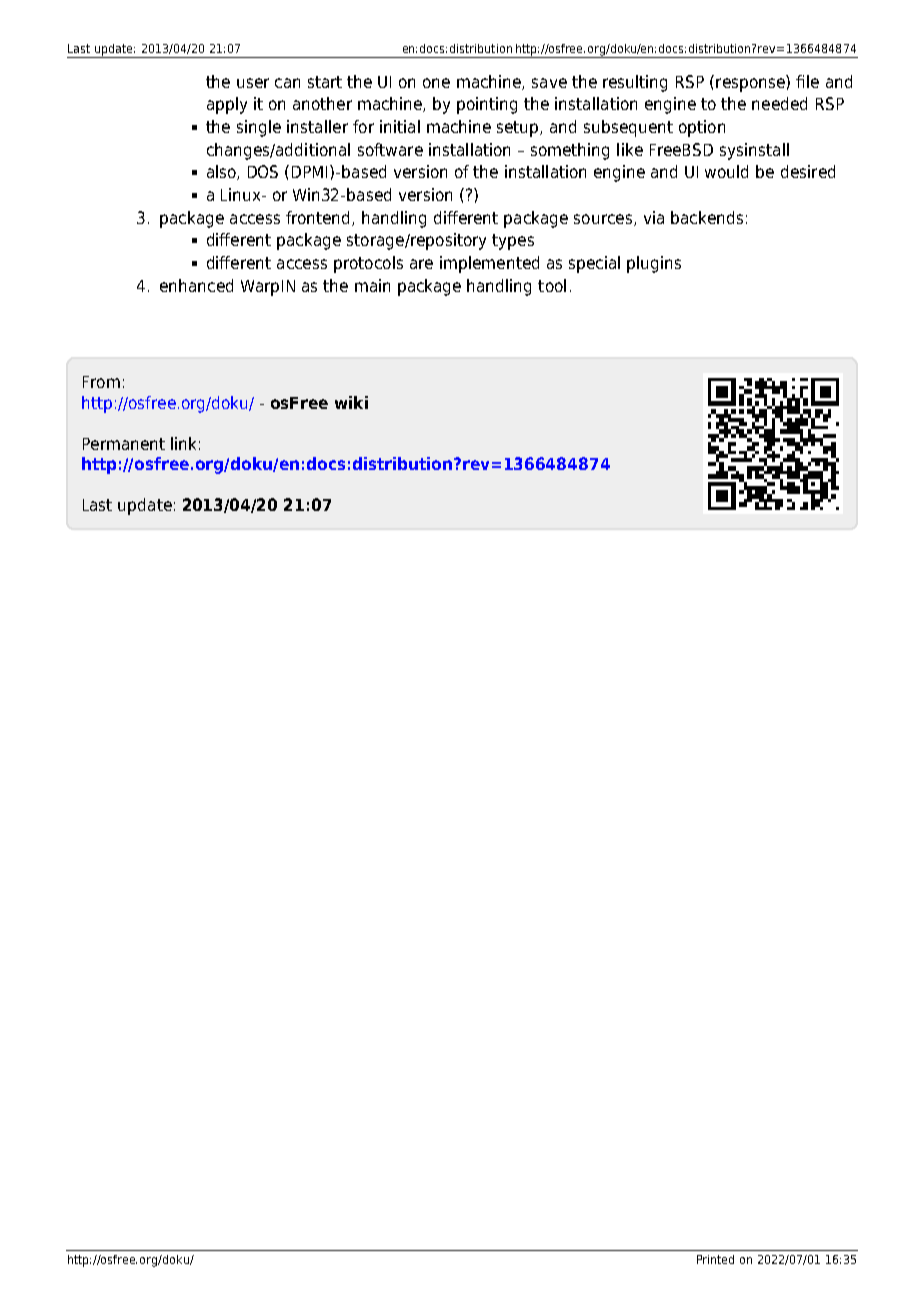  I want to click on plugins, so click(654, 264).
